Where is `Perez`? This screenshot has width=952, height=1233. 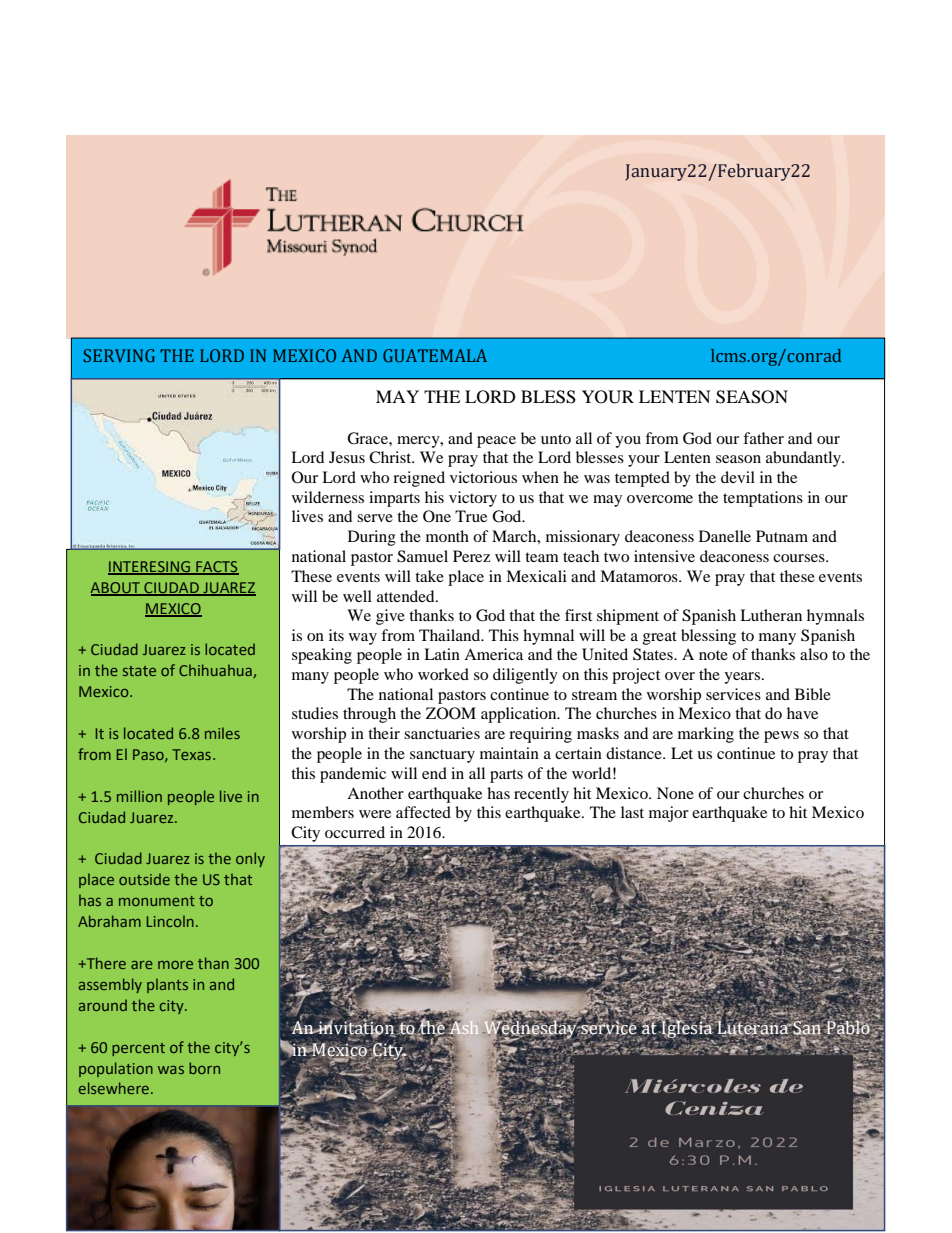
Perez is located at coordinates (471, 556).
